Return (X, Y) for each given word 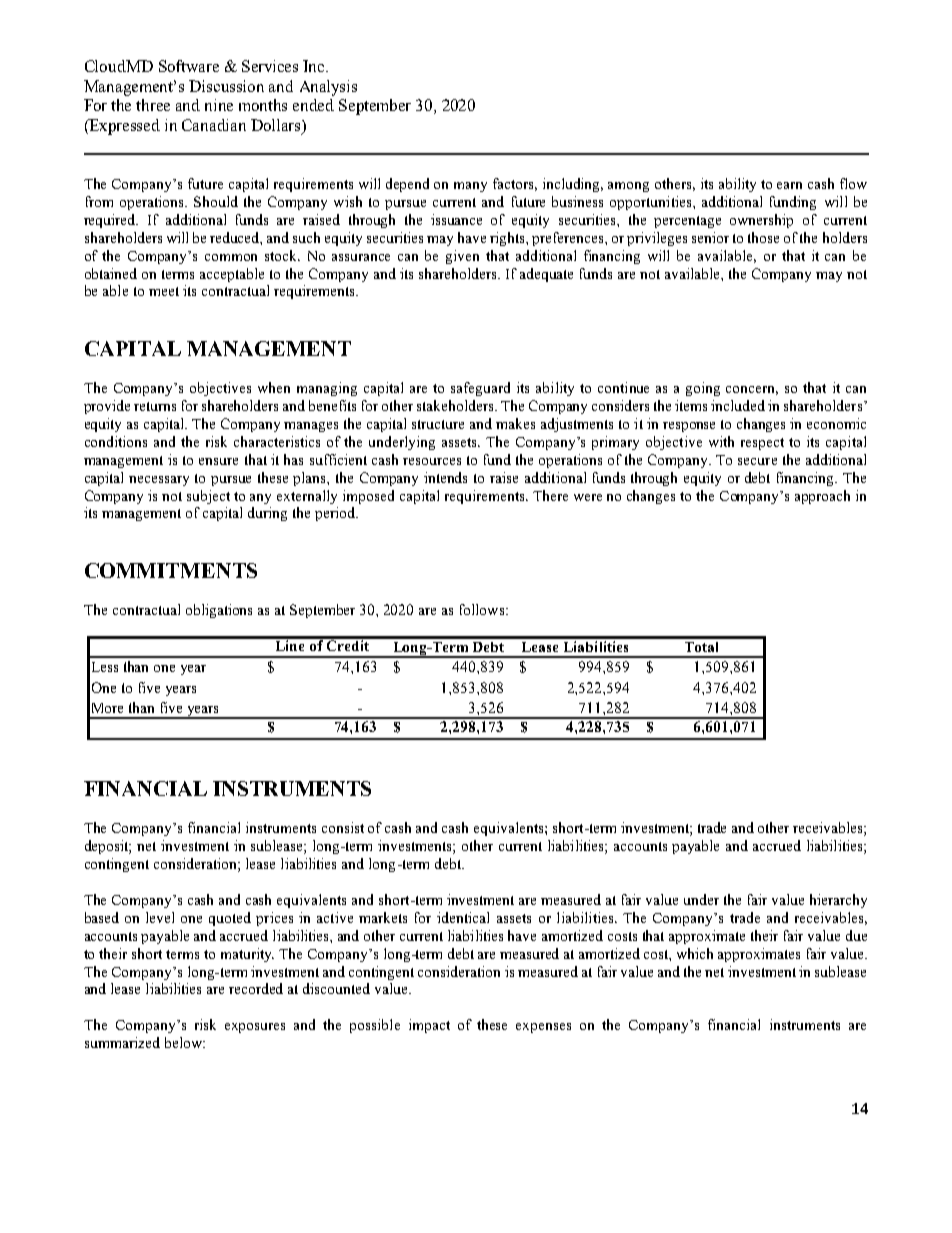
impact (429, 1026)
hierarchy (838, 901)
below (184, 1042)
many (470, 187)
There (550, 495)
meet (164, 291)
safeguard (480, 389)
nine (219, 105)
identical (463, 917)
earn (789, 185)
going (703, 389)
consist (343, 827)
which (695, 953)
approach (822, 497)
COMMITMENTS (171, 570)
